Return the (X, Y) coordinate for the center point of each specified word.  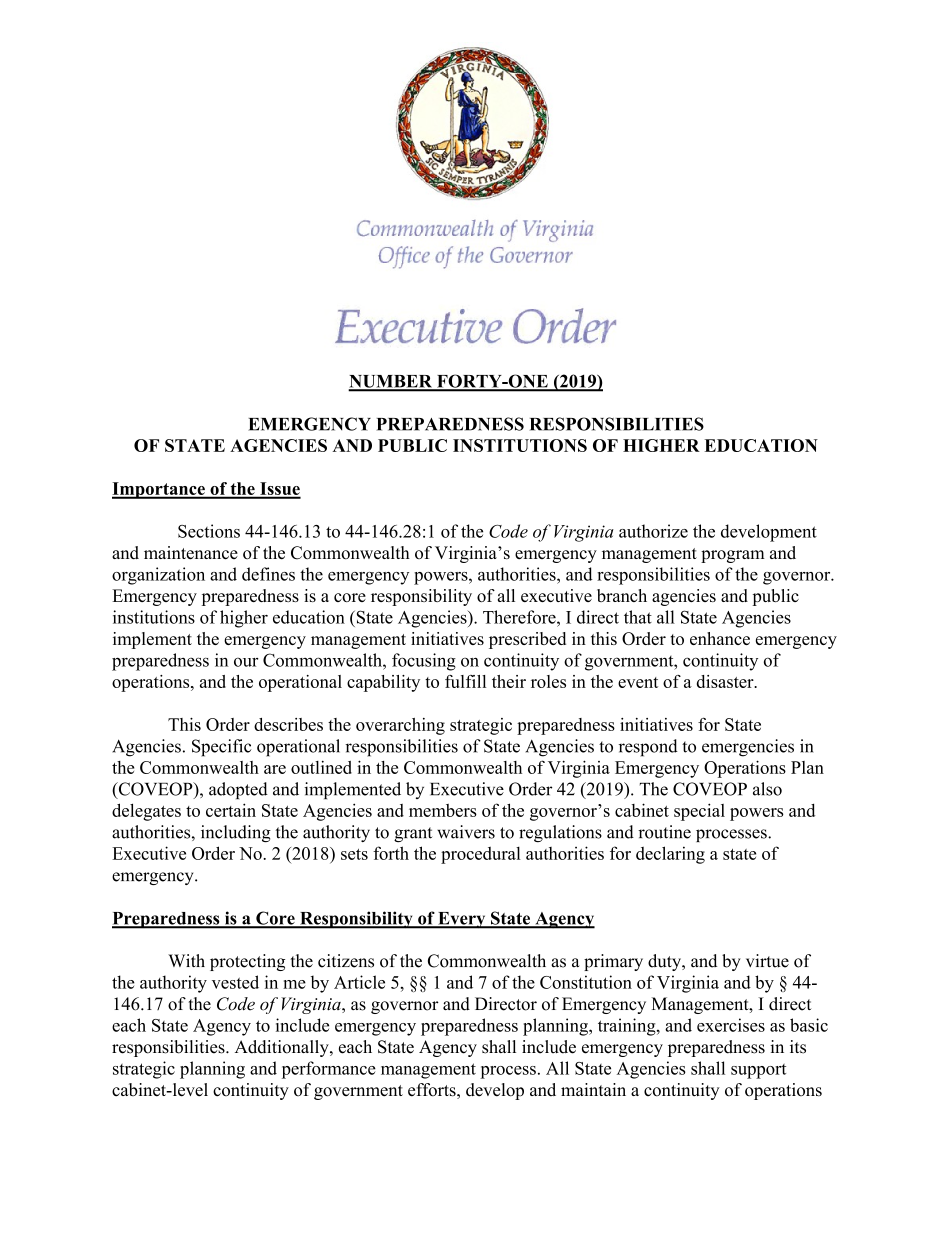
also (767, 789)
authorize (653, 531)
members (443, 810)
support (758, 1071)
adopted (238, 790)
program (733, 556)
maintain (593, 1089)
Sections (209, 531)
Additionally (283, 1048)
